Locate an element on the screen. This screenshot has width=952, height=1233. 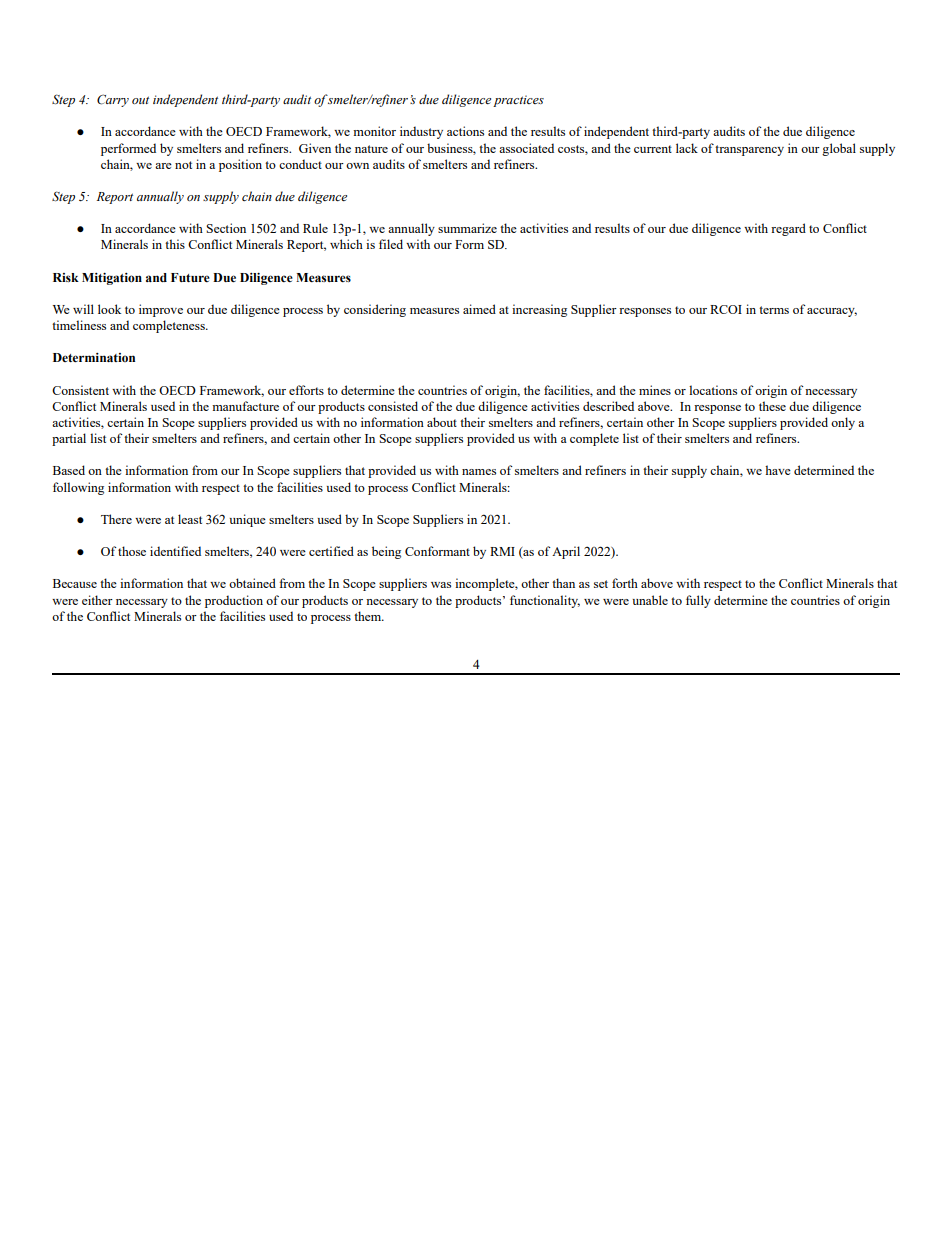
transparency is located at coordinates (749, 150).
